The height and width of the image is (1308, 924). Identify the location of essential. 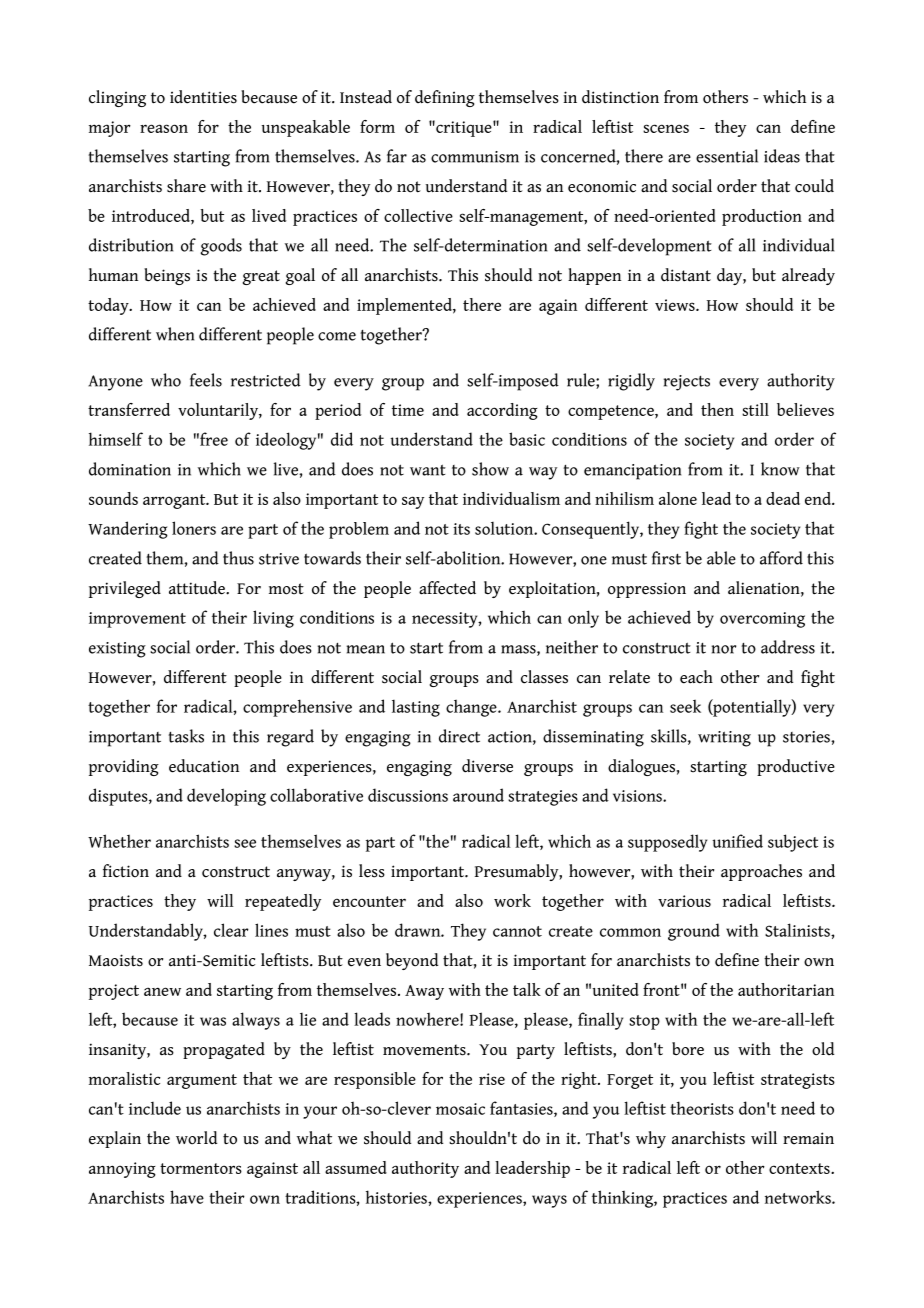
(727, 156).
